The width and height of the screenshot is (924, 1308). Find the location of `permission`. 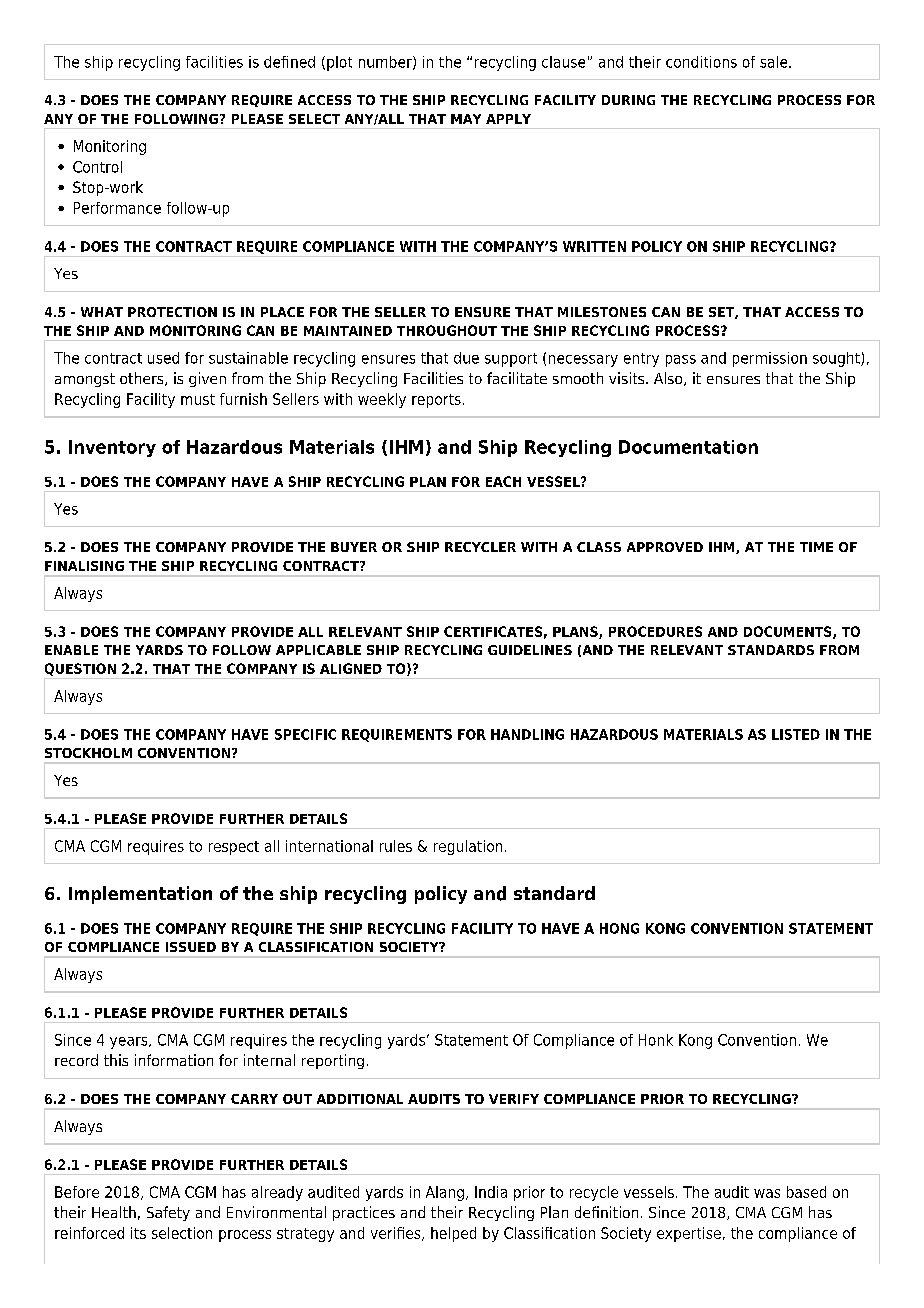

permission is located at coordinates (770, 359).
